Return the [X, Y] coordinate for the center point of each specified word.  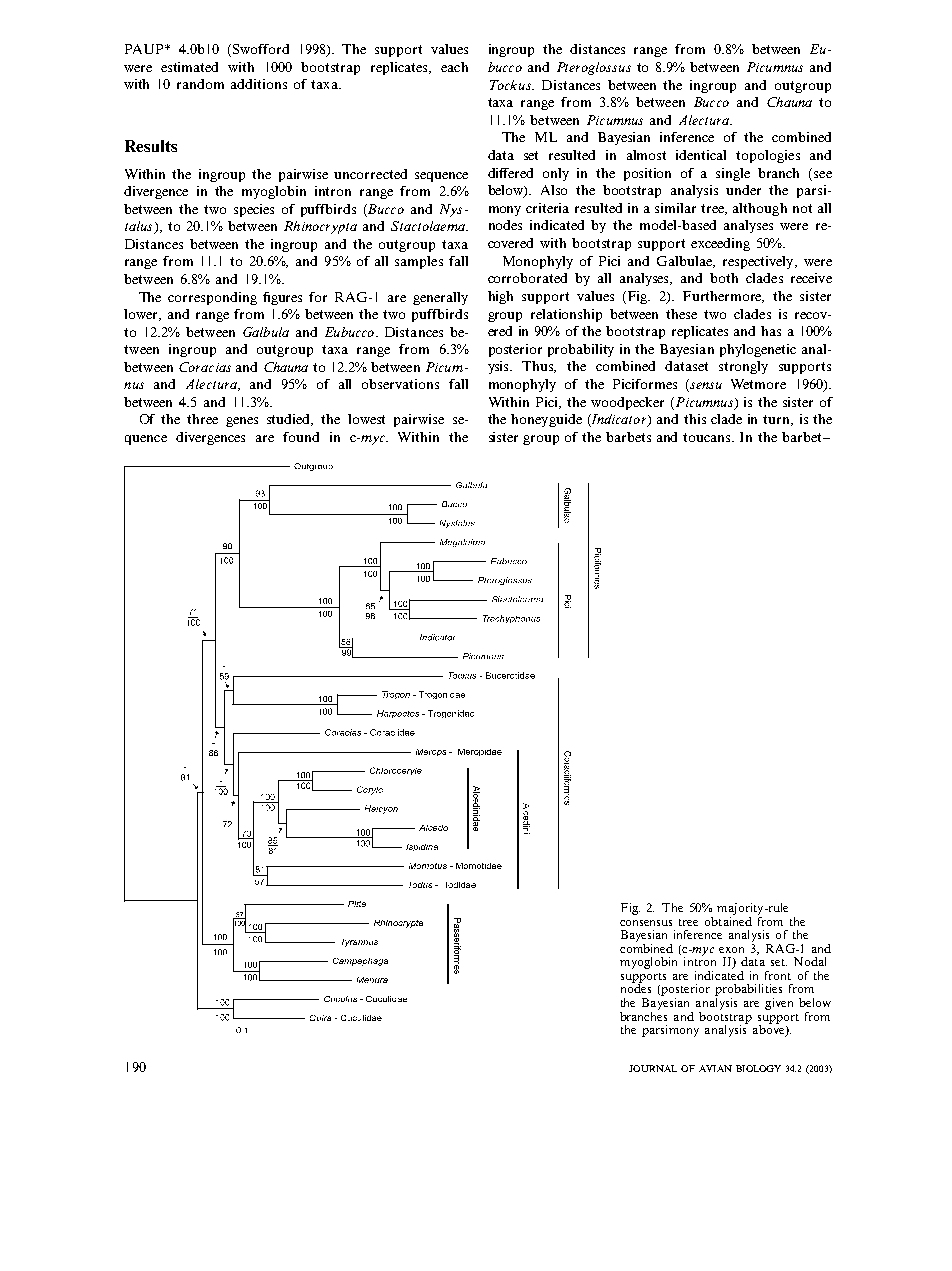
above [770, 1030]
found [301, 437]
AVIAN [715, 1068]
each [454, 67]
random [200, 84]
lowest [366, 419]
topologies [768, 156]
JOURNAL [653, 1068]
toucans [708, 437]
